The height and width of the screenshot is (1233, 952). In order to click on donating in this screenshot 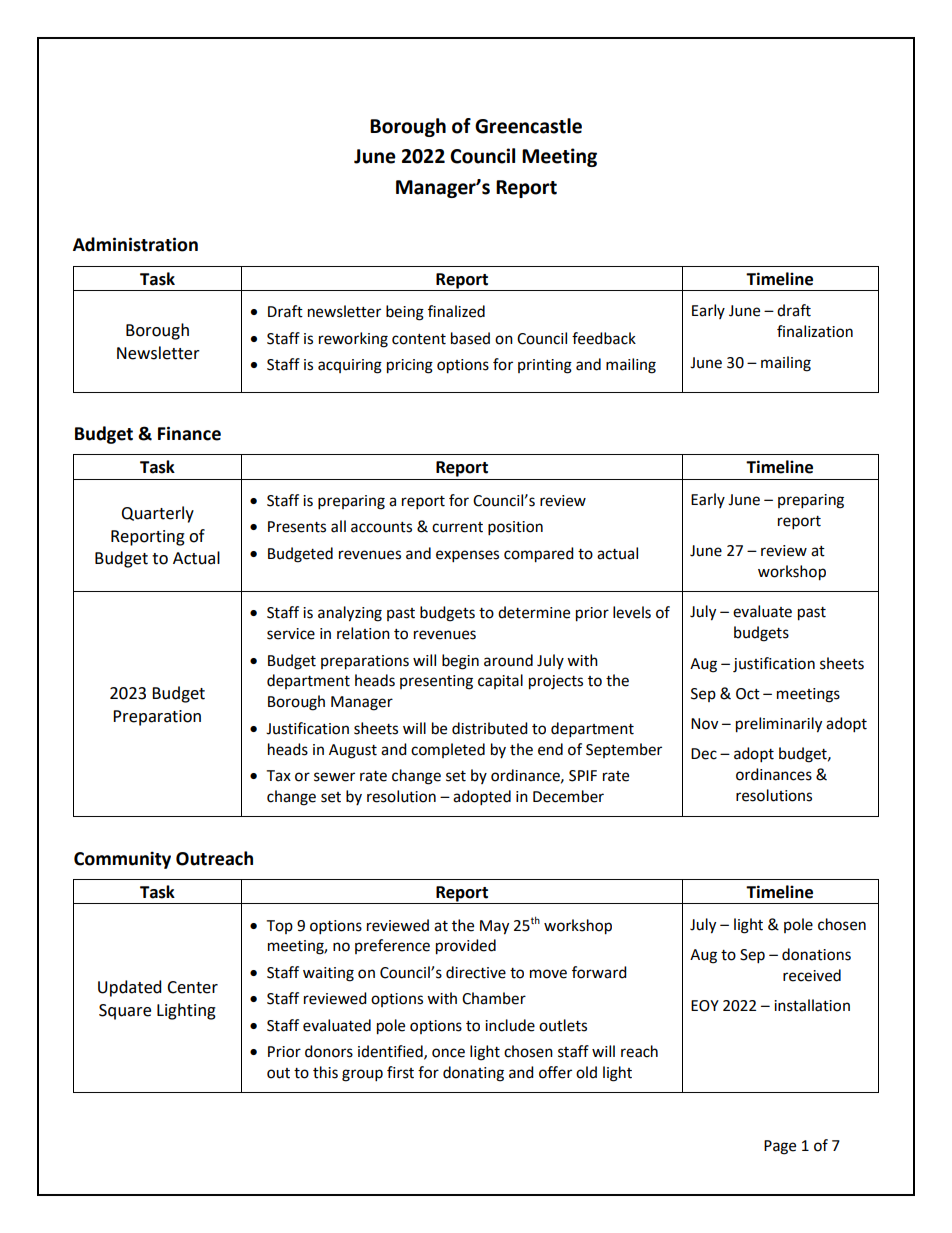, I will do `click(473, 1074)`.
